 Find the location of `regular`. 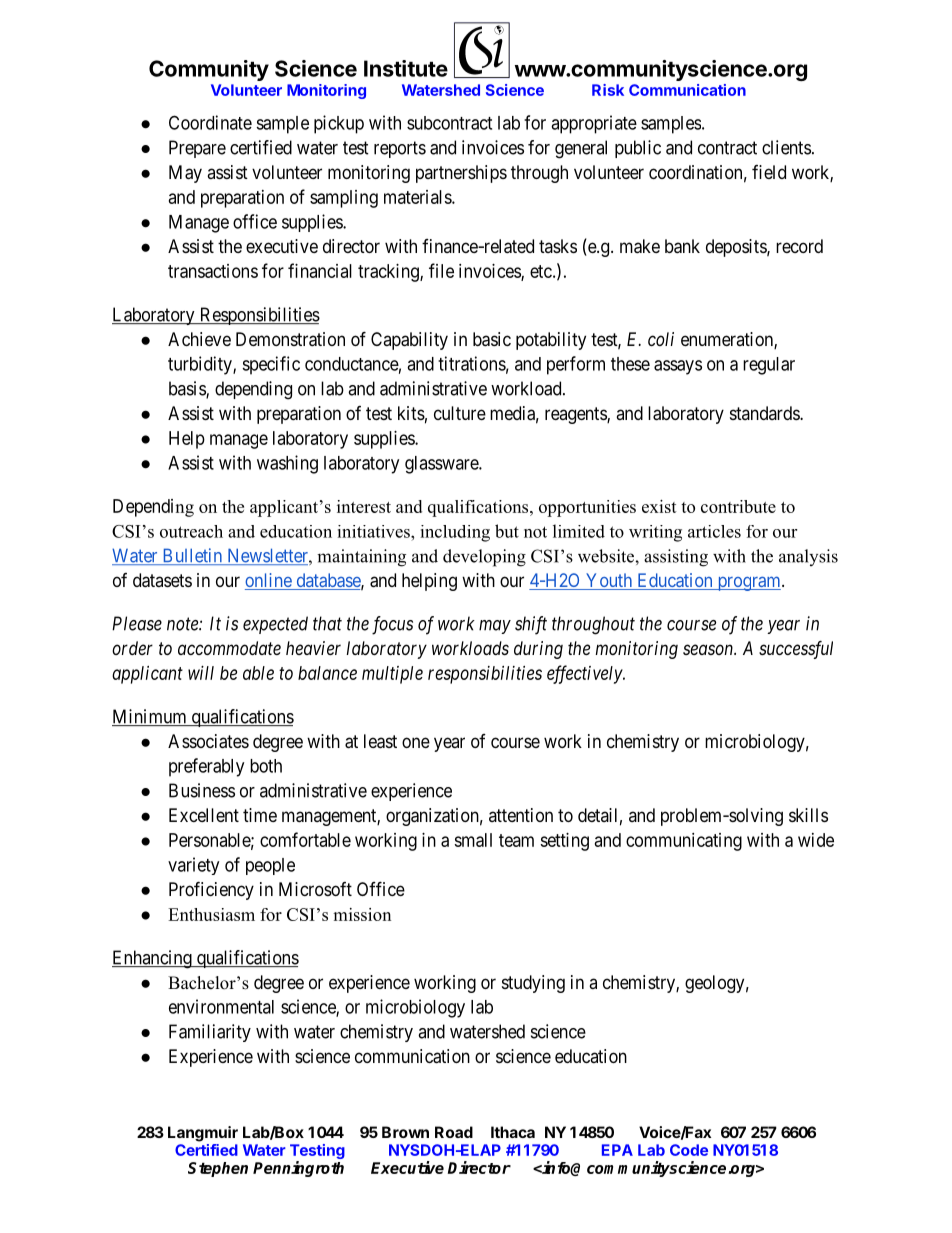

regular is located at coordinates (769, 366).
